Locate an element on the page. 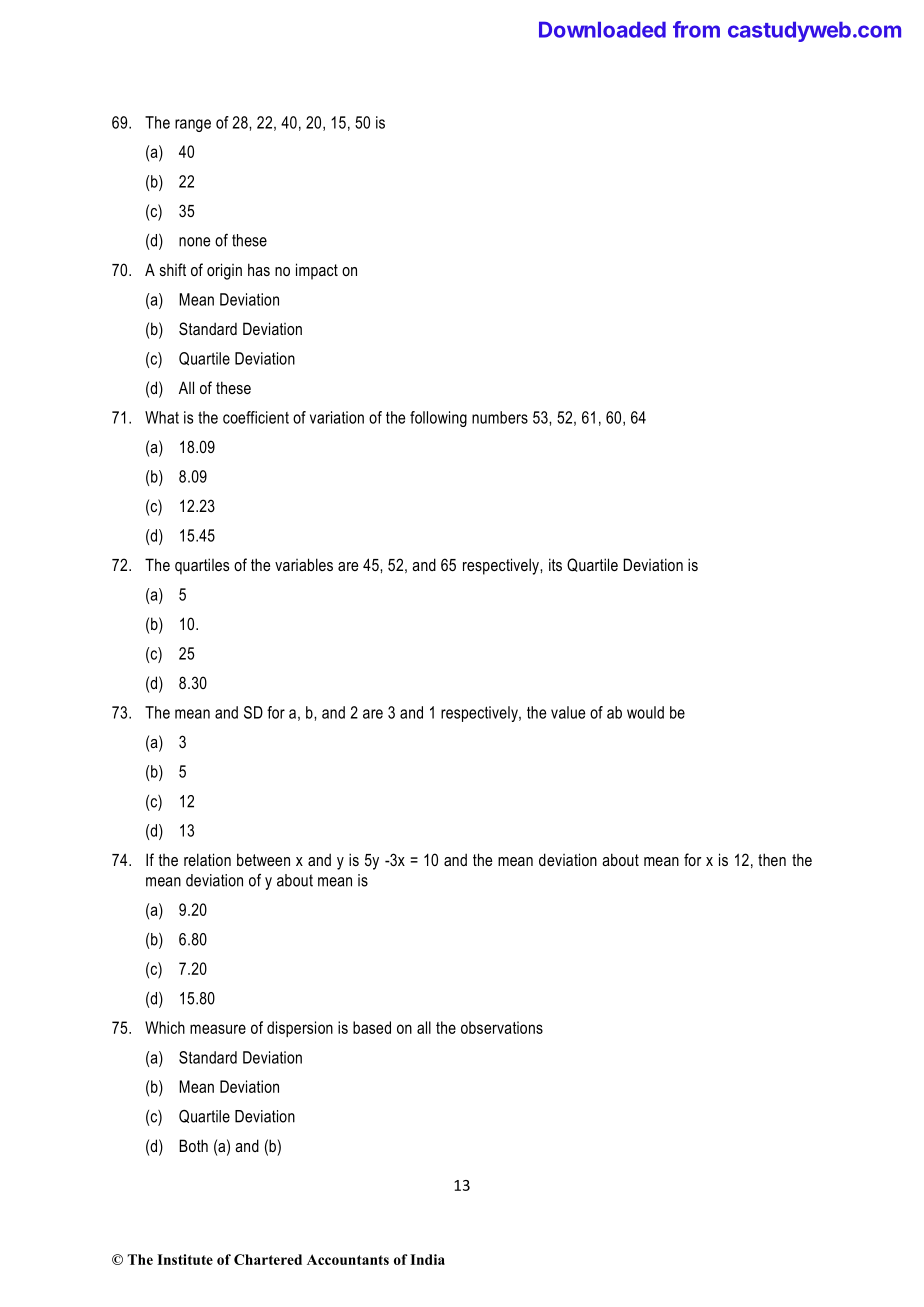 This page has height=1307, width=924. observations is located at coordinates (502, 1027).
